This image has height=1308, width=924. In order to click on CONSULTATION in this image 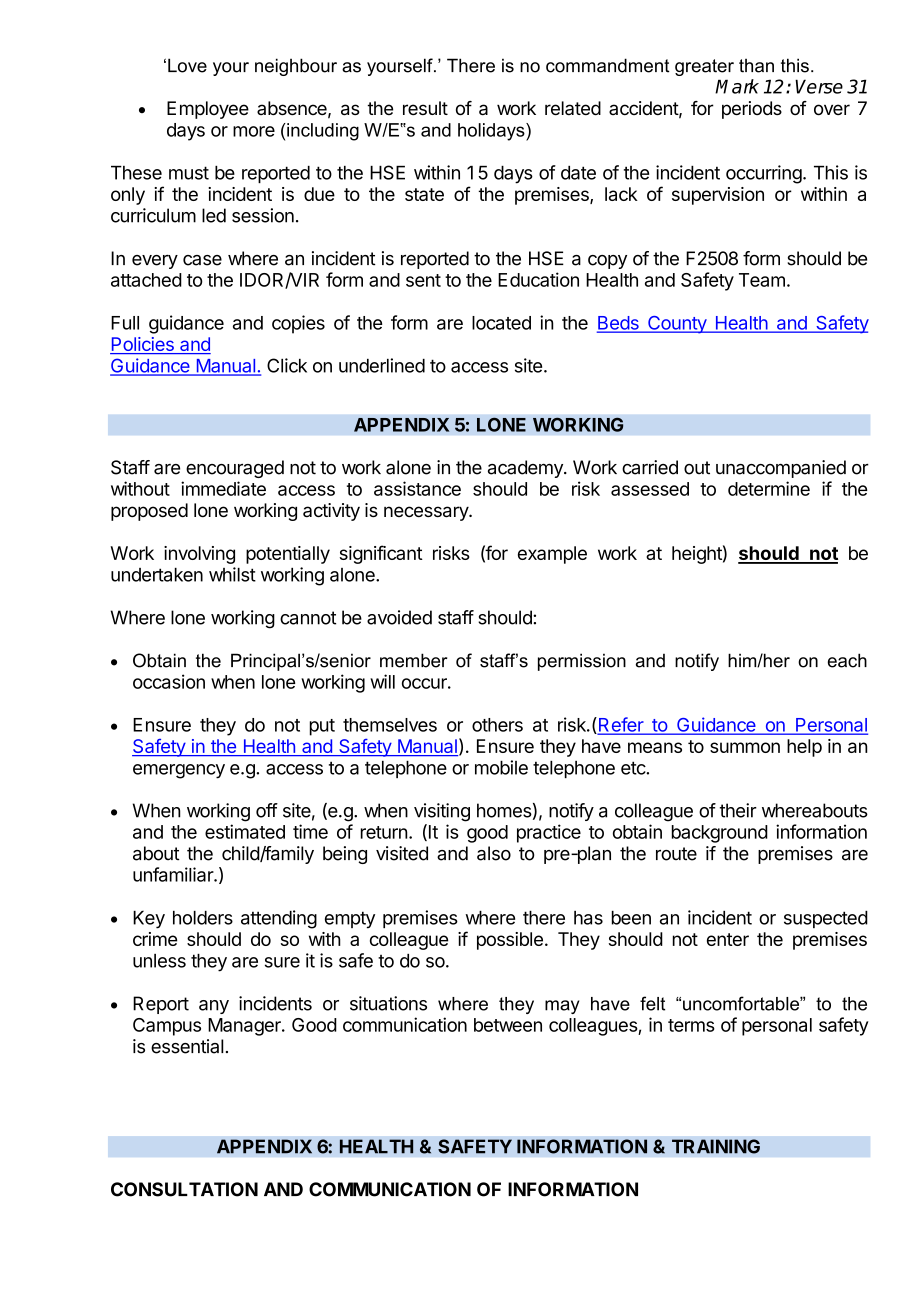, I will do `click(184, 1189)`.
